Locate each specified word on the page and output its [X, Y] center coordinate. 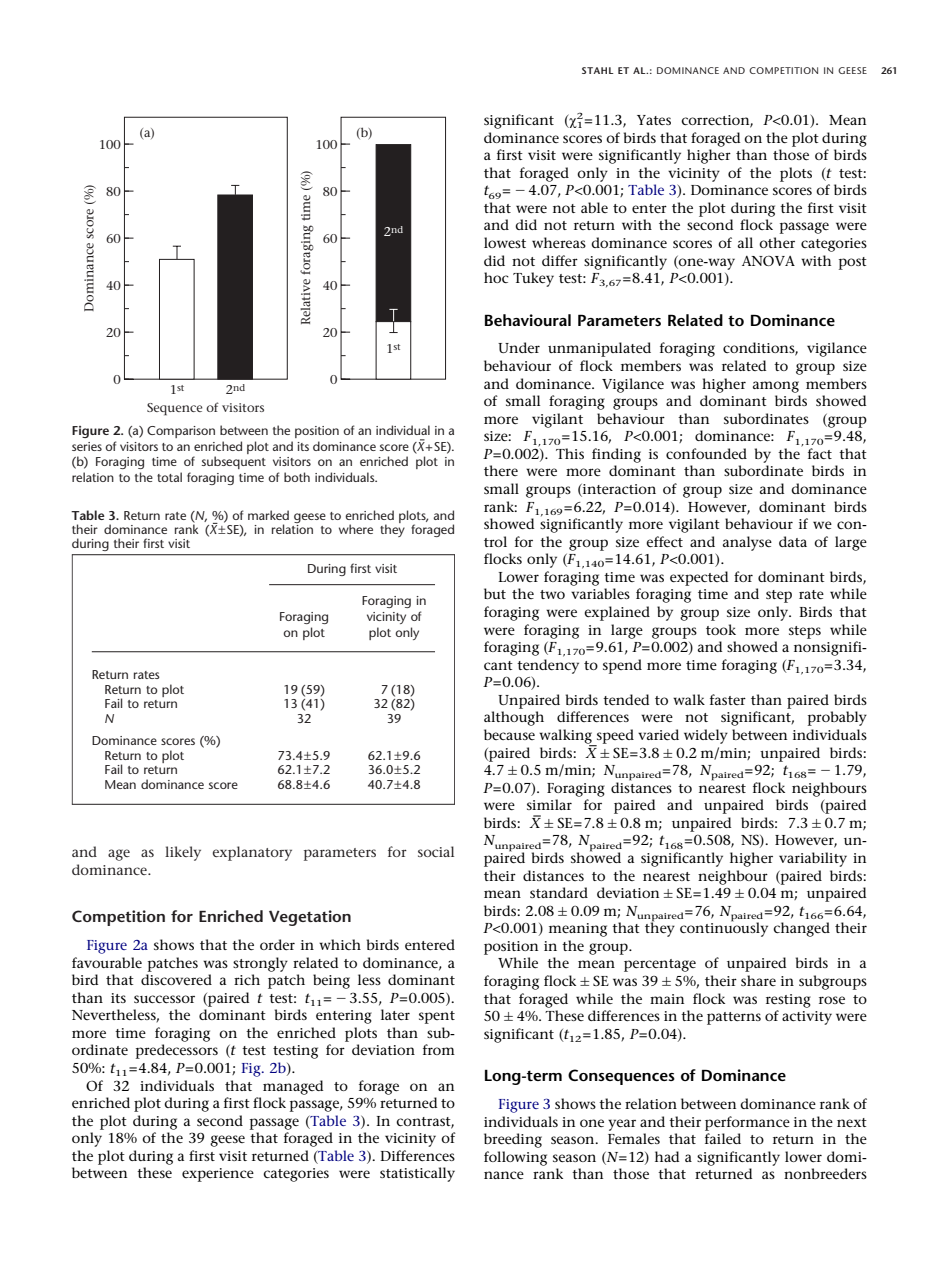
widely [706, 736]
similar [549, 804]
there [501, 470]
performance [747, 1123]
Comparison [181, 432]
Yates [654, 120]
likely [183, 853]
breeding [513, 1140]
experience [218, 1175]
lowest [505, 242]
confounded [706, 453]
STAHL [598, 70]
